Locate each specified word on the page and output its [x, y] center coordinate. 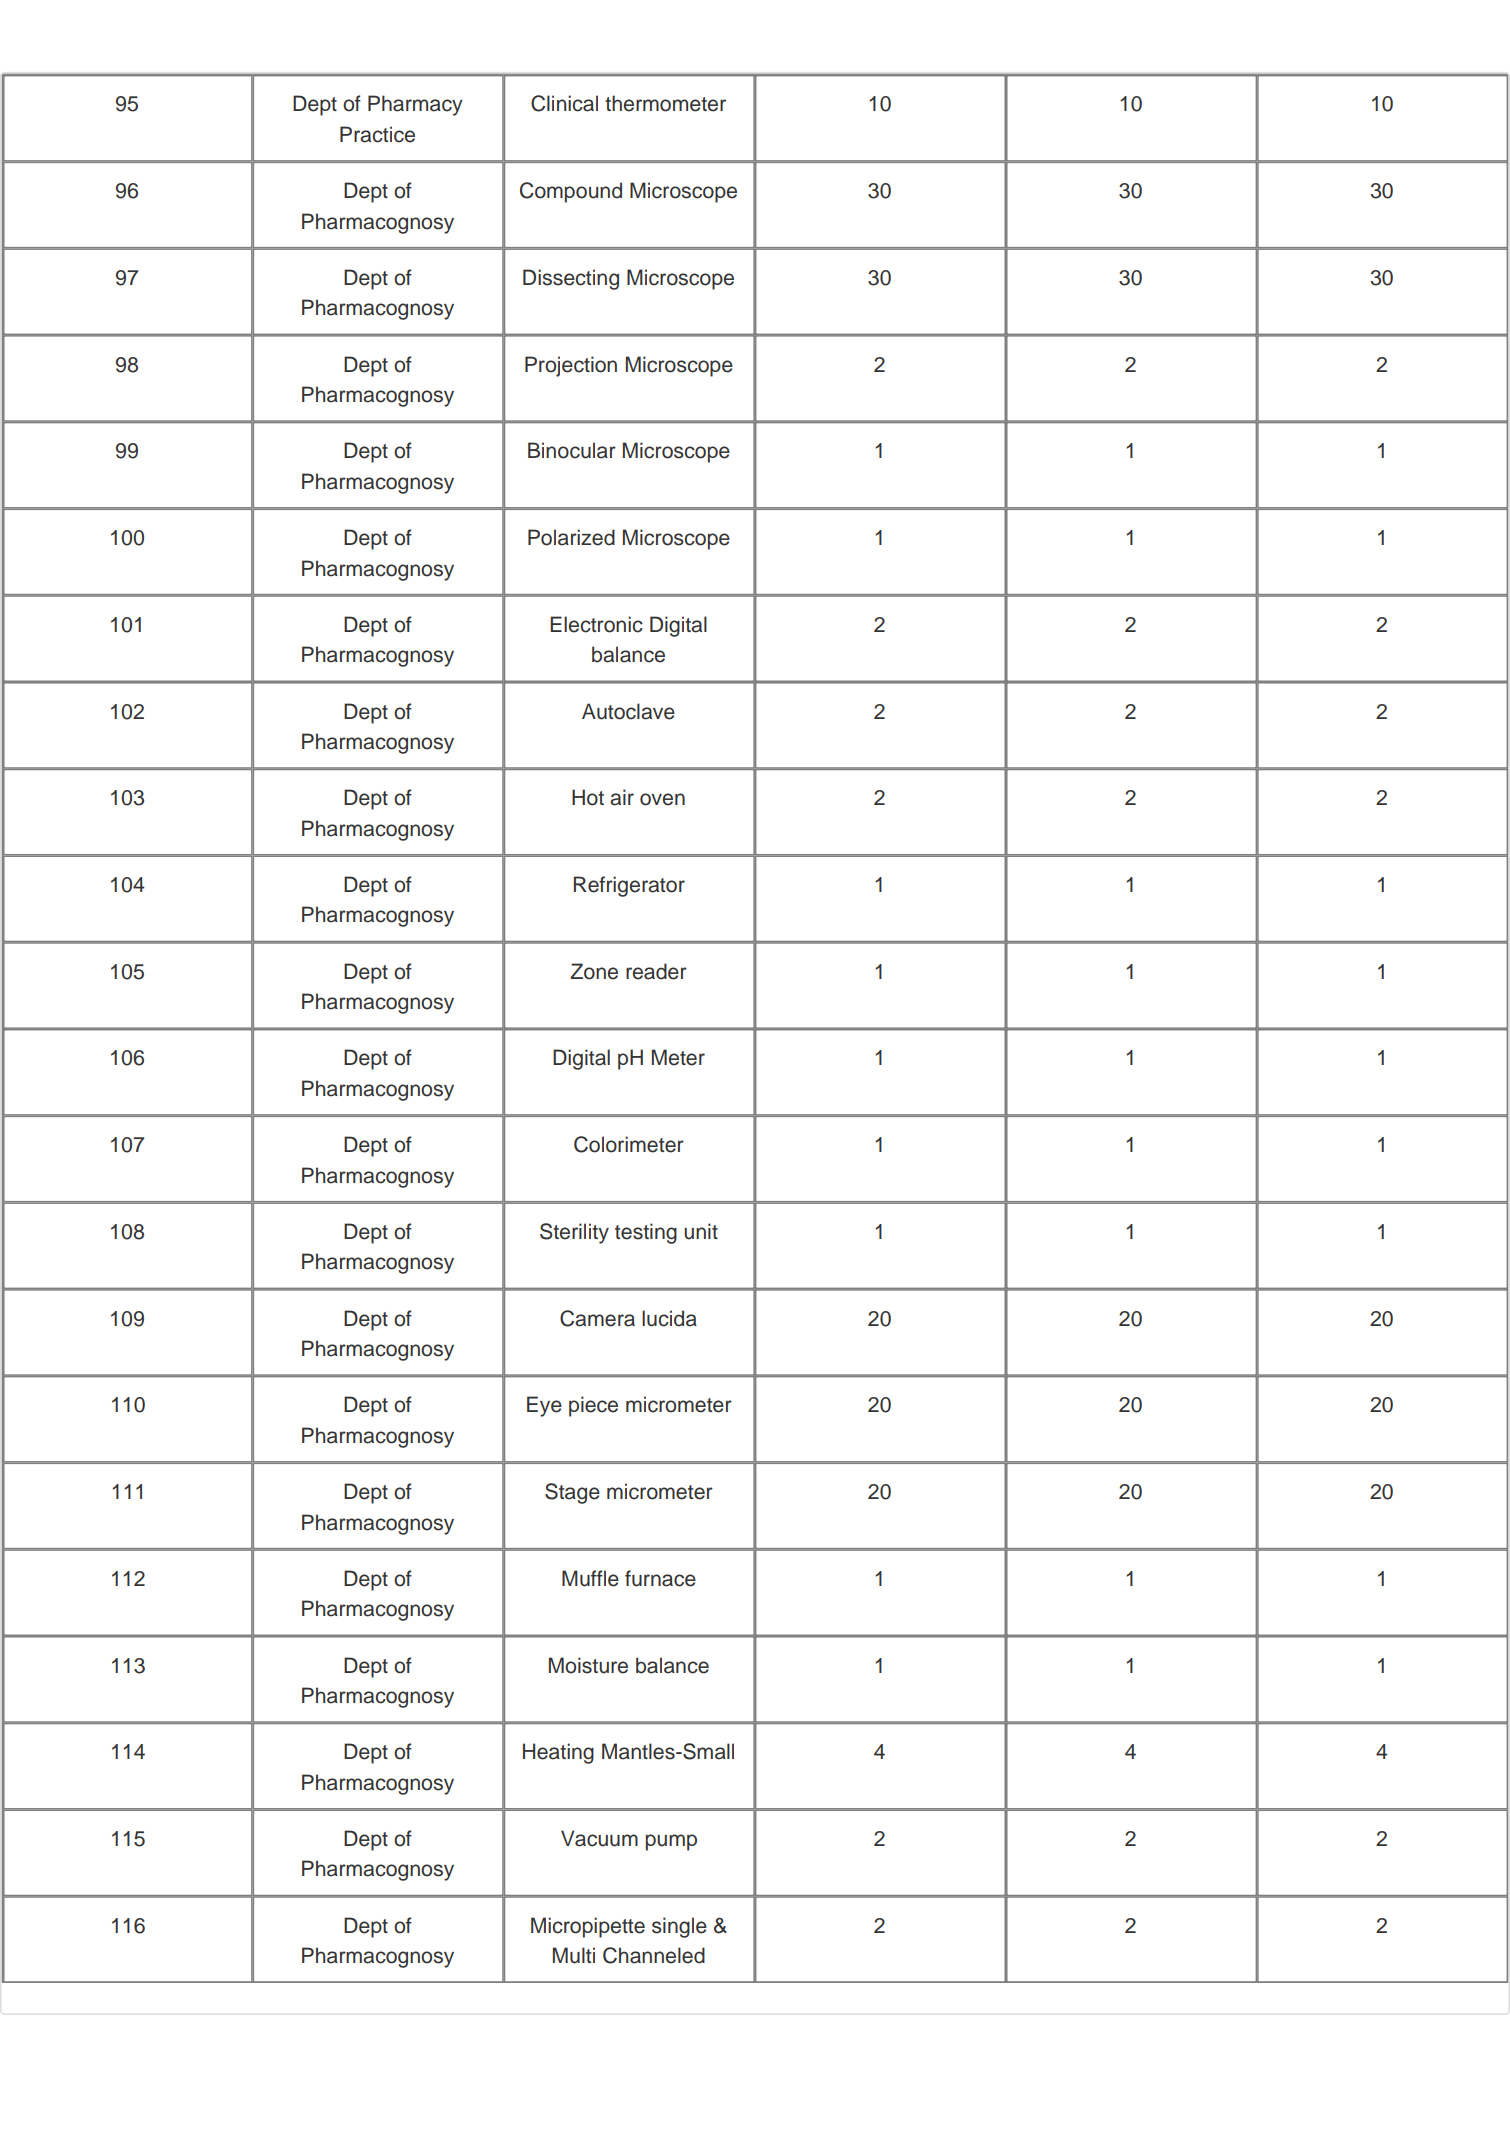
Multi [574, 1955]
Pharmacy [415, 105]
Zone [594, 971]
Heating [558, 1753]
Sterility [574, 1233]
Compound [571, 192]
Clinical [564, 103]
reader [656, 971]
